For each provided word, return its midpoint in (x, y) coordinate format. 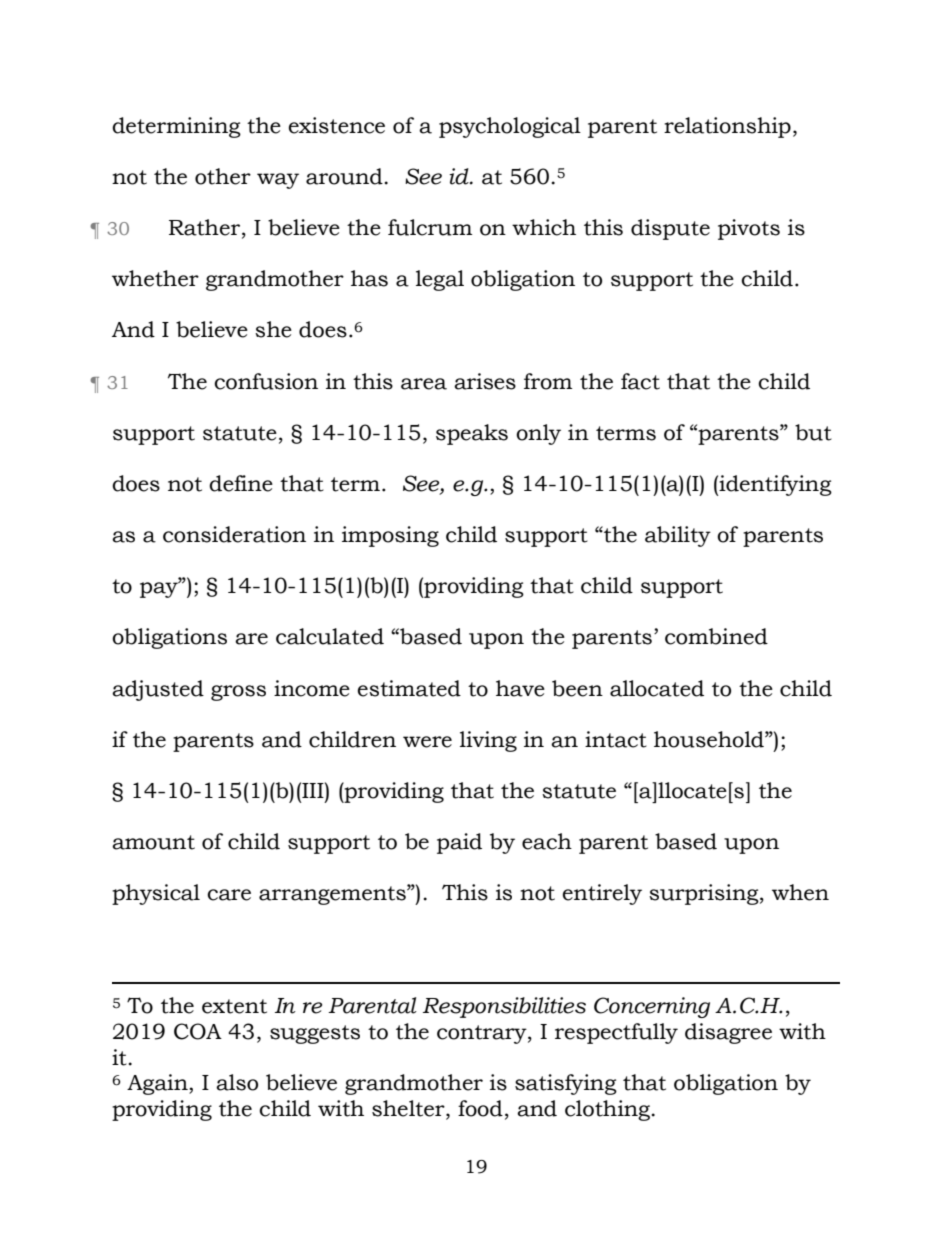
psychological (510, 127)
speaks (472, 434)
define (241, 483)
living (488, 741)
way (278, 181)
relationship (727, 127)
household (710, 739)
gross (238, 693)
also (237, 1082)
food (480, 1108)
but (813, 432)
